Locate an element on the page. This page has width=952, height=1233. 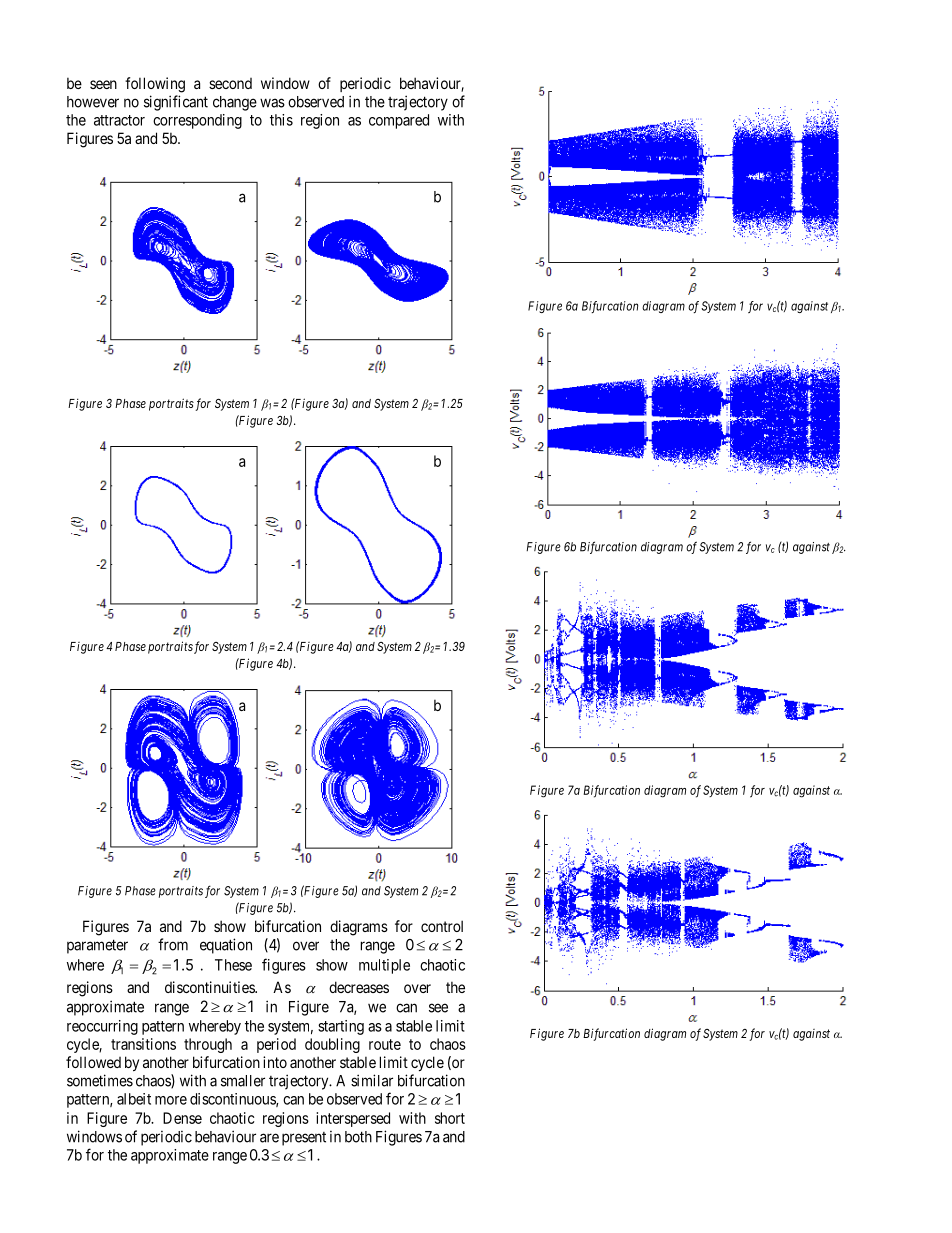
albeit is located at coordinates (134, 1099).
